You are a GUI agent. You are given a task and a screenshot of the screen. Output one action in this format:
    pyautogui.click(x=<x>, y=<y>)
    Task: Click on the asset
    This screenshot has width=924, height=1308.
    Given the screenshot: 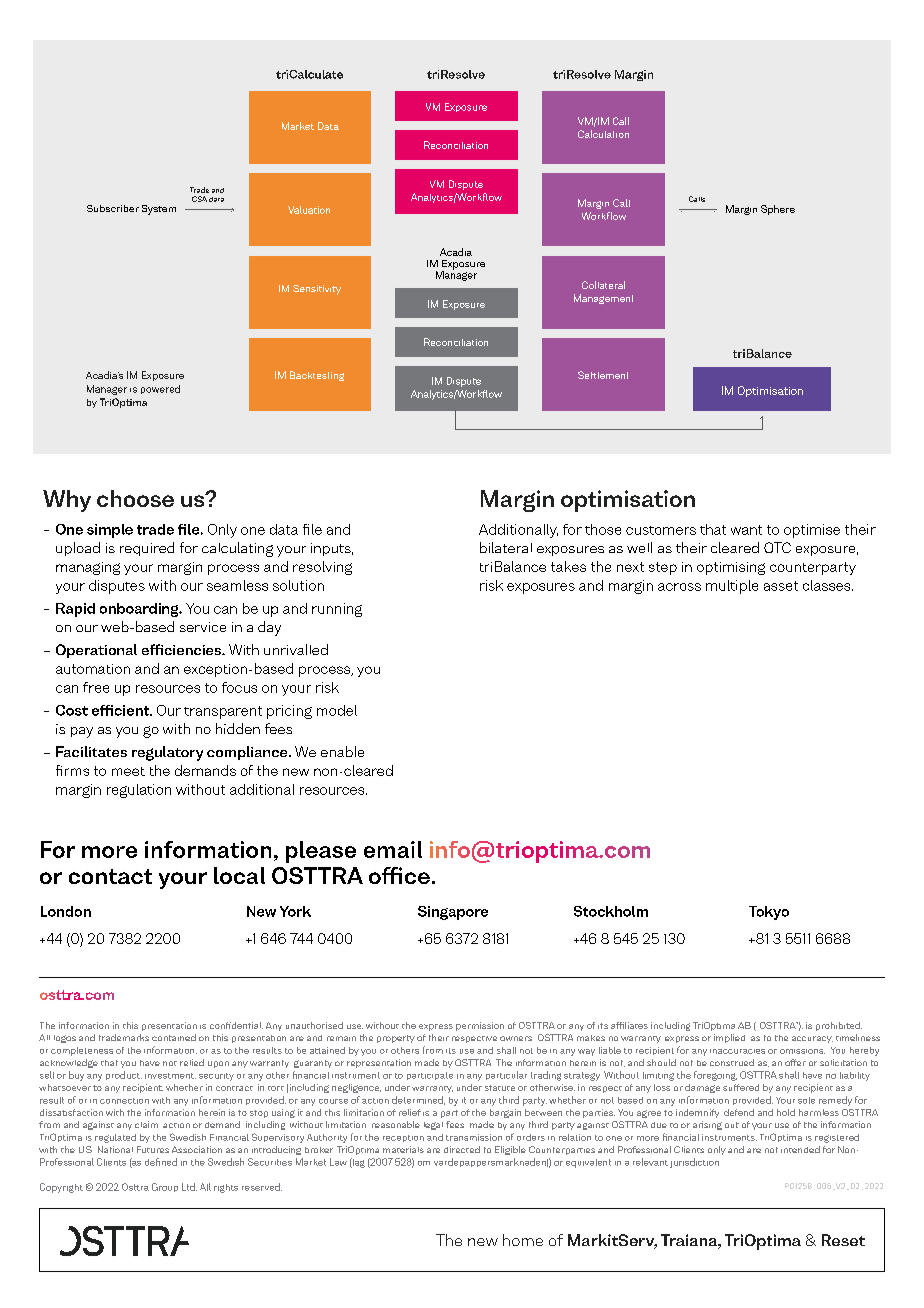 What is the action you would take?
    pyautogui.click(x=781, y=586)
